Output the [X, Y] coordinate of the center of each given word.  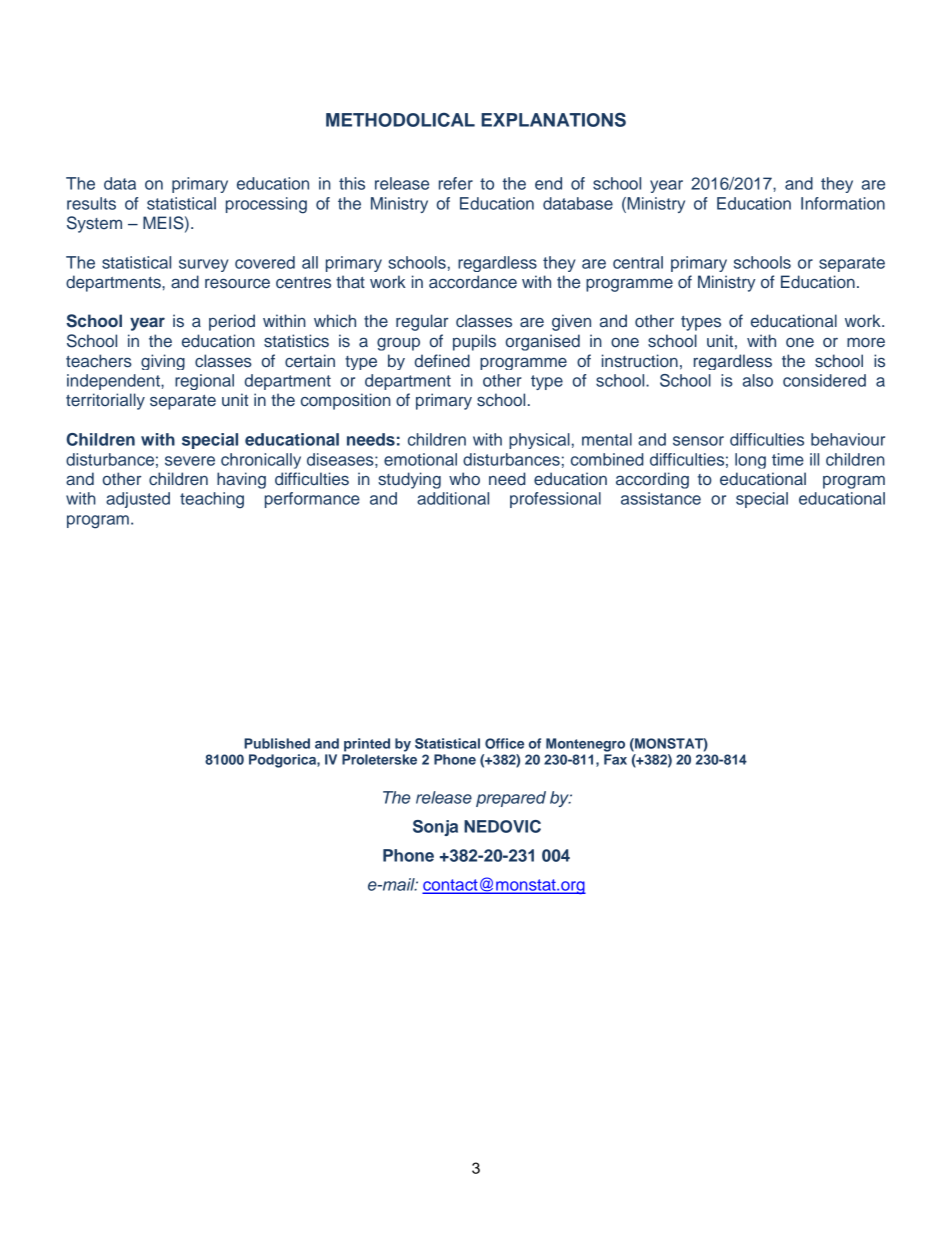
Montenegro [585, 745]
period [232, 322]
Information [843, 203]
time [788, 459]
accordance [473, 282]
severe [190, 461]
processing [266, 205]
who [464, 478]
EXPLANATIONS [553, 119]
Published [277, 743]
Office [504, 743]
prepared [511, 799]
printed [367, 745]
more [866, 342]
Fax [615, 759]
